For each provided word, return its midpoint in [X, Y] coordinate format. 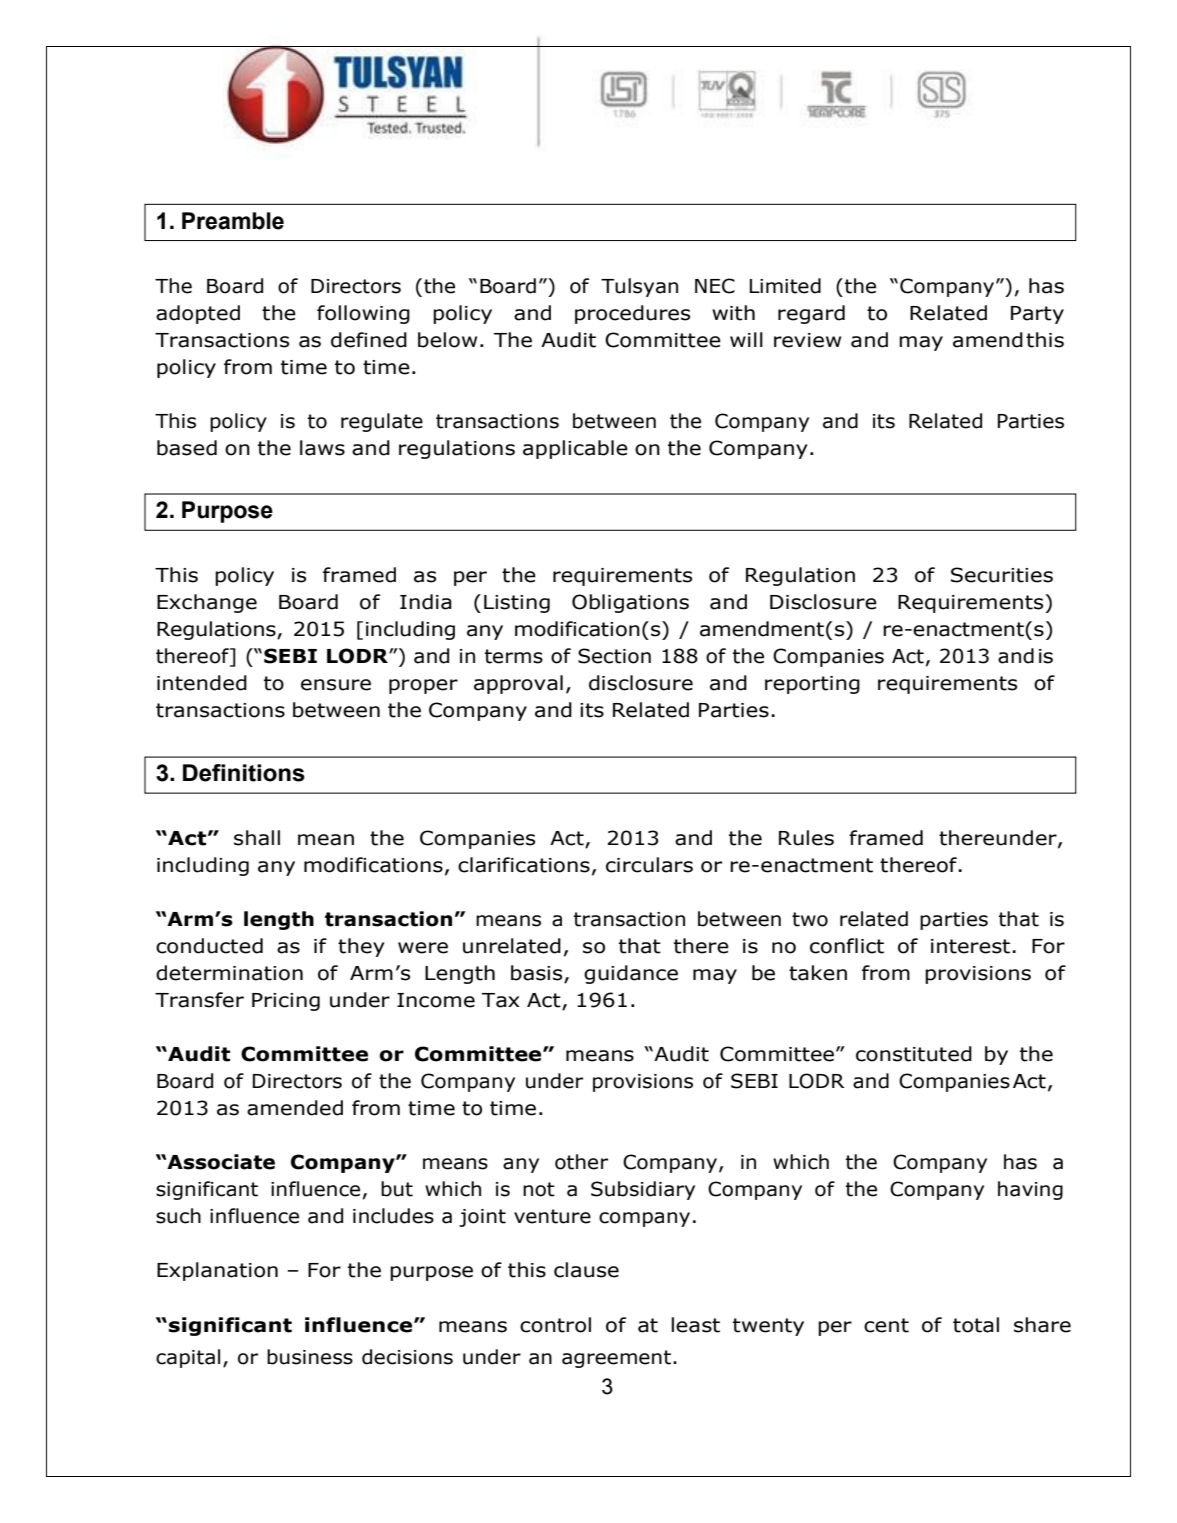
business [310, 1357]
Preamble [233, 221]
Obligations [630, 603]
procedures [632, 314]
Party [1037, 315]
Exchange [207, 603]
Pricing [286, 1002]
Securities [1002, 575]
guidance [631, 974]
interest [972, 946]
